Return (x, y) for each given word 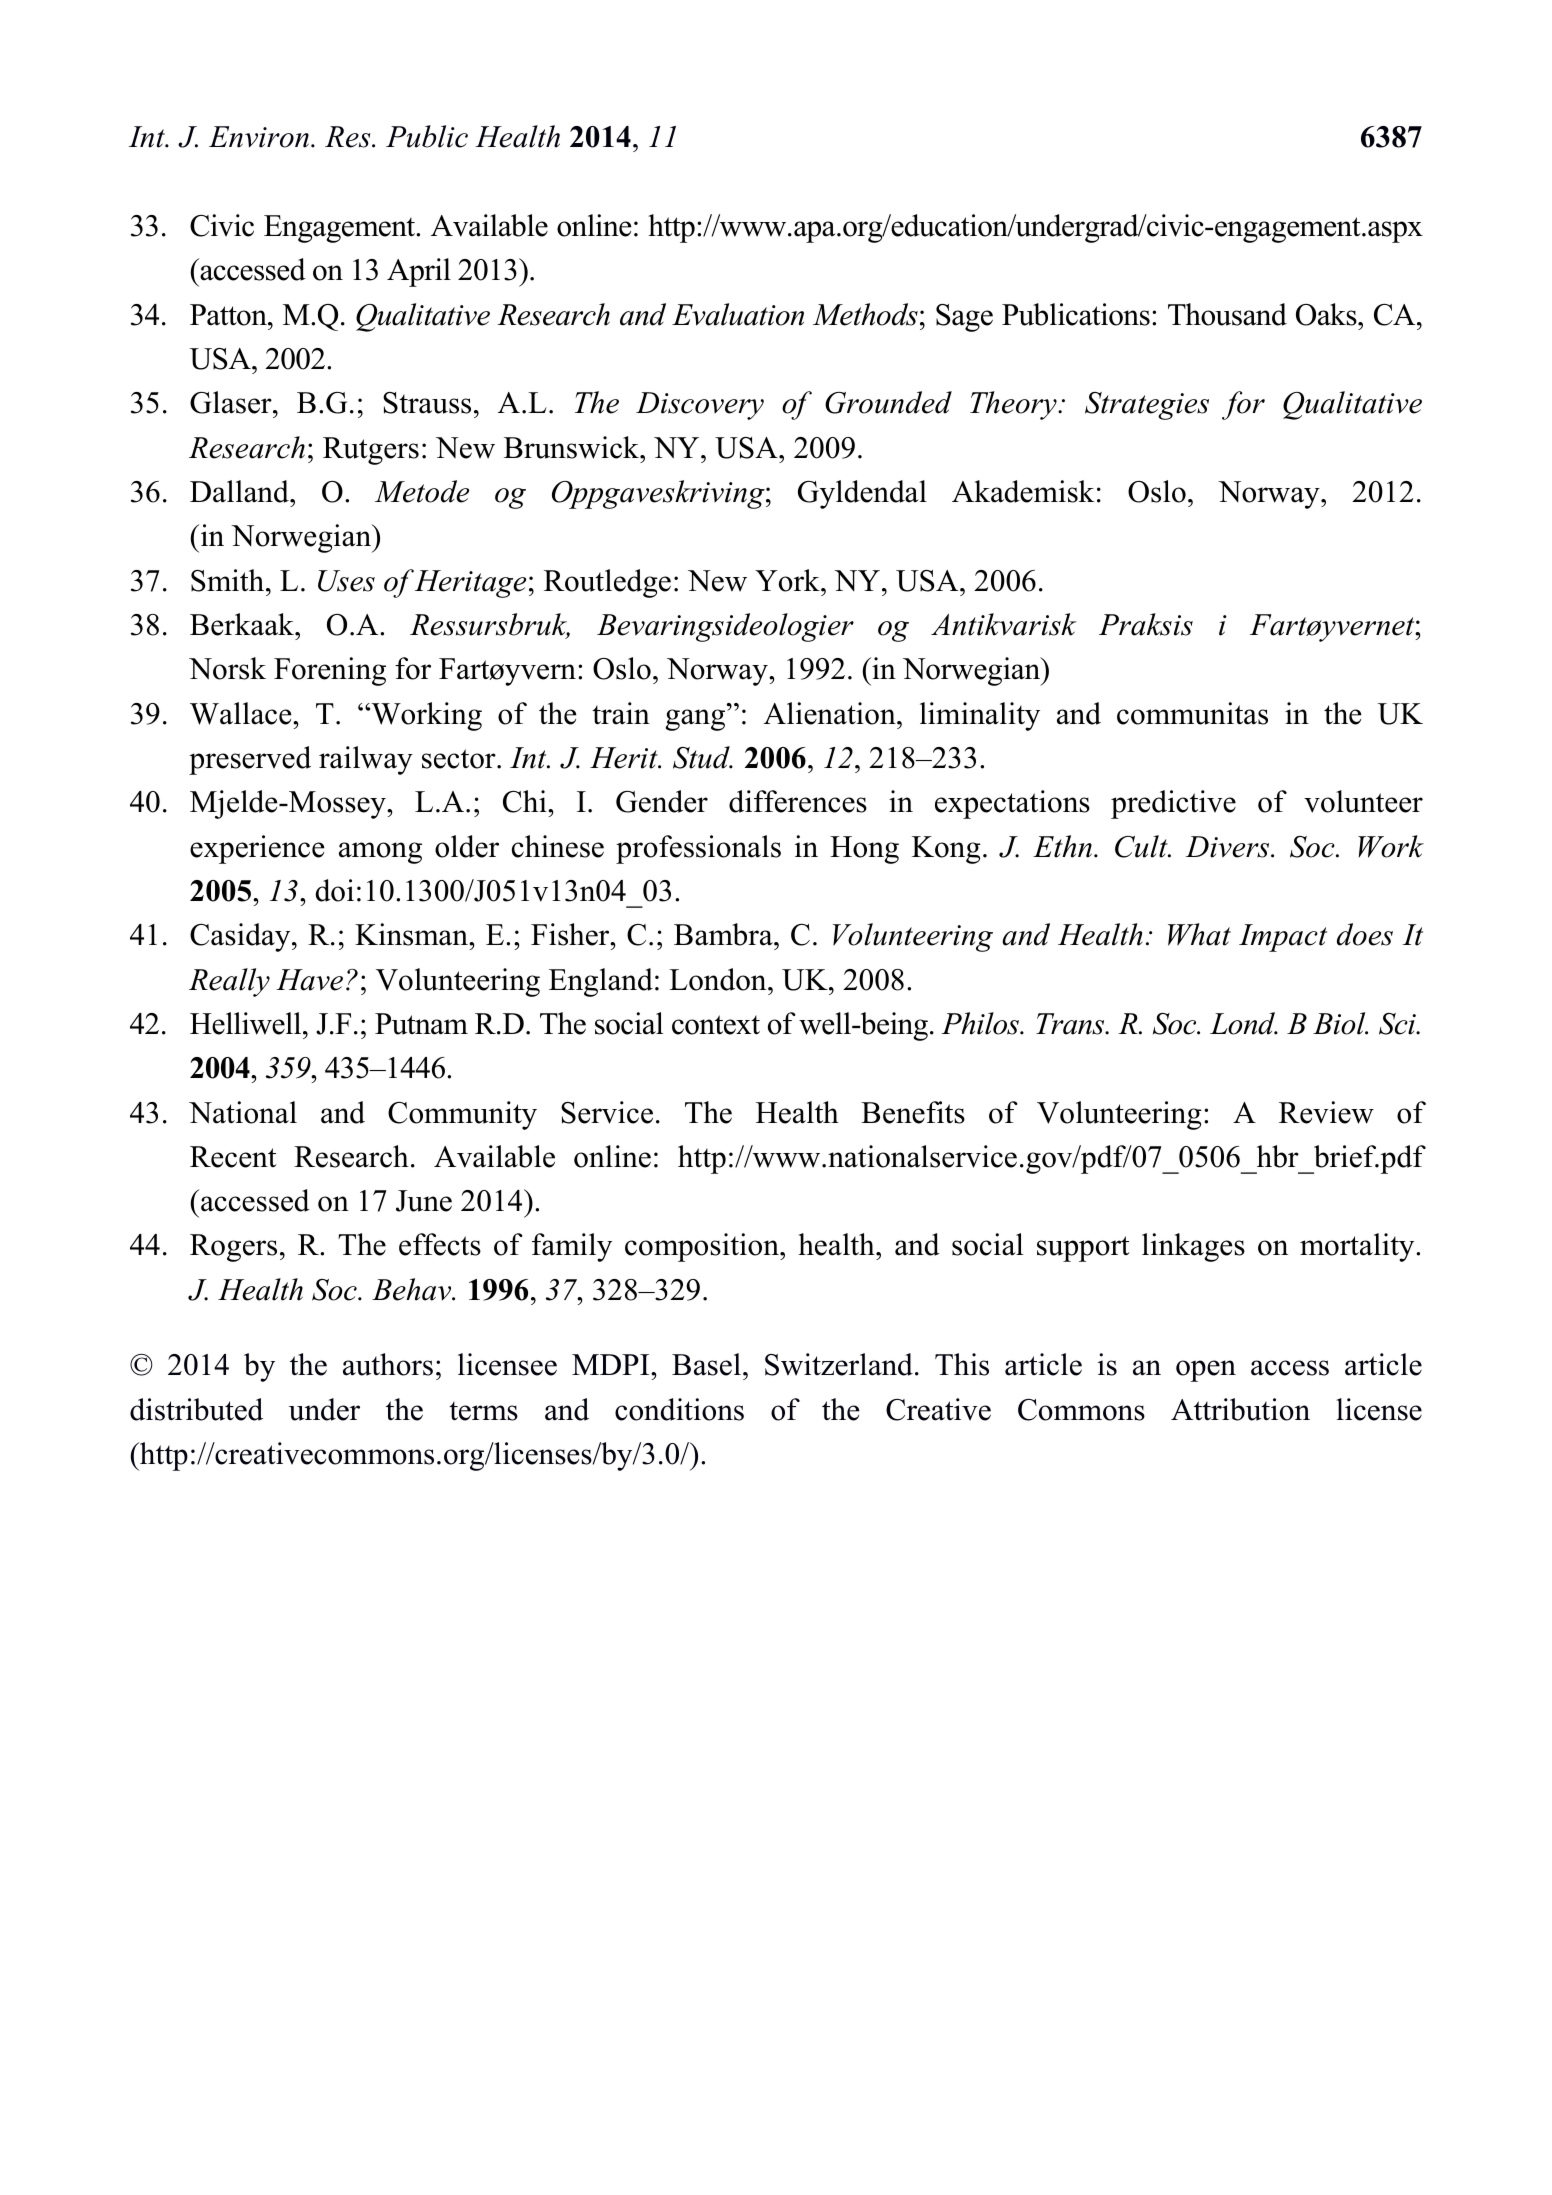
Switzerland (839, 1364)
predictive (1173, 804)
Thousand (1227, 314)
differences (798, 801)
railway (366, 760)
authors (388, 1364)
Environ (260, 137)
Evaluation (738, 314)
